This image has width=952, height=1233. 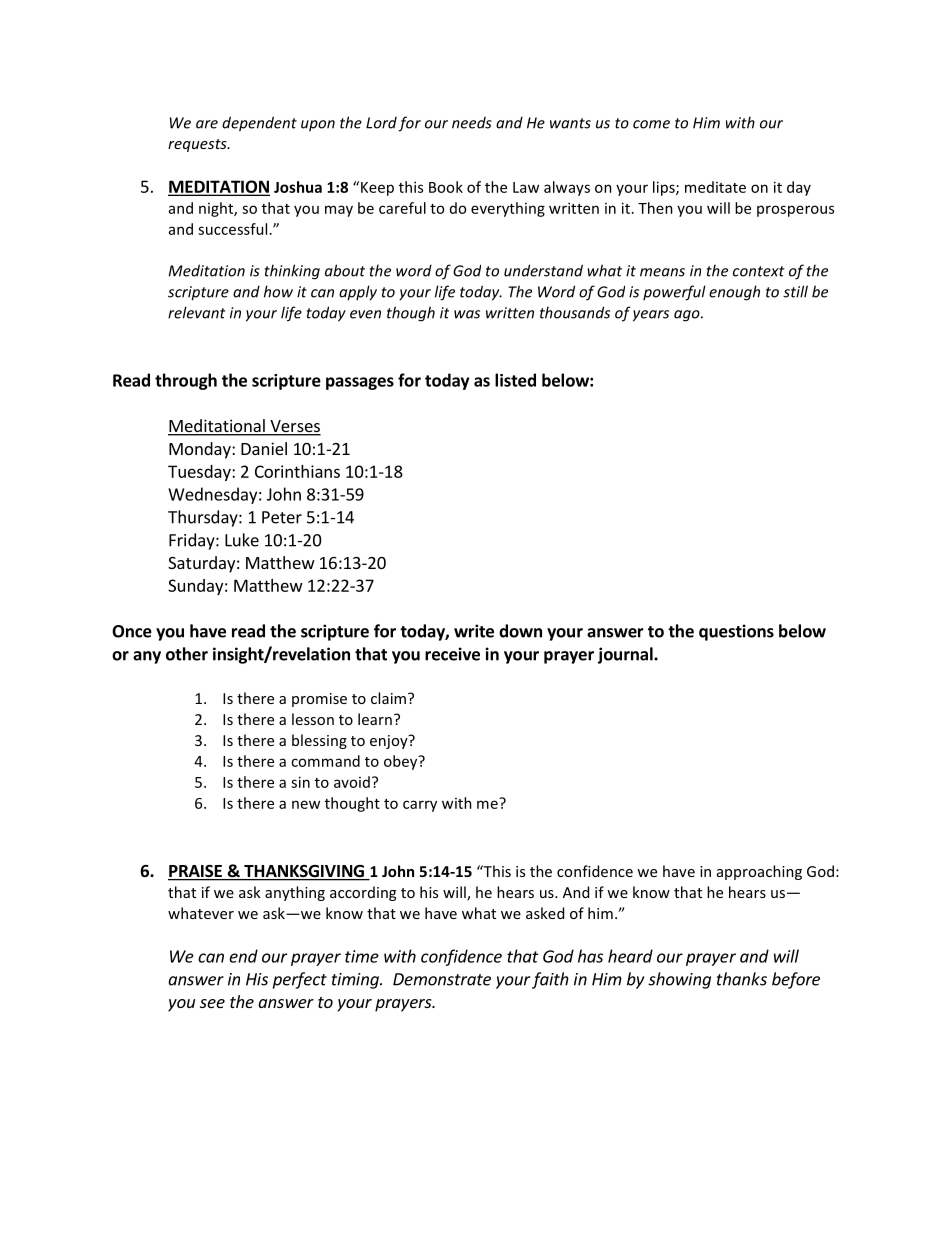 What do you see at coordinates (242, 540) in the image?
I see `Luke` at bounding box center [242, 540].
